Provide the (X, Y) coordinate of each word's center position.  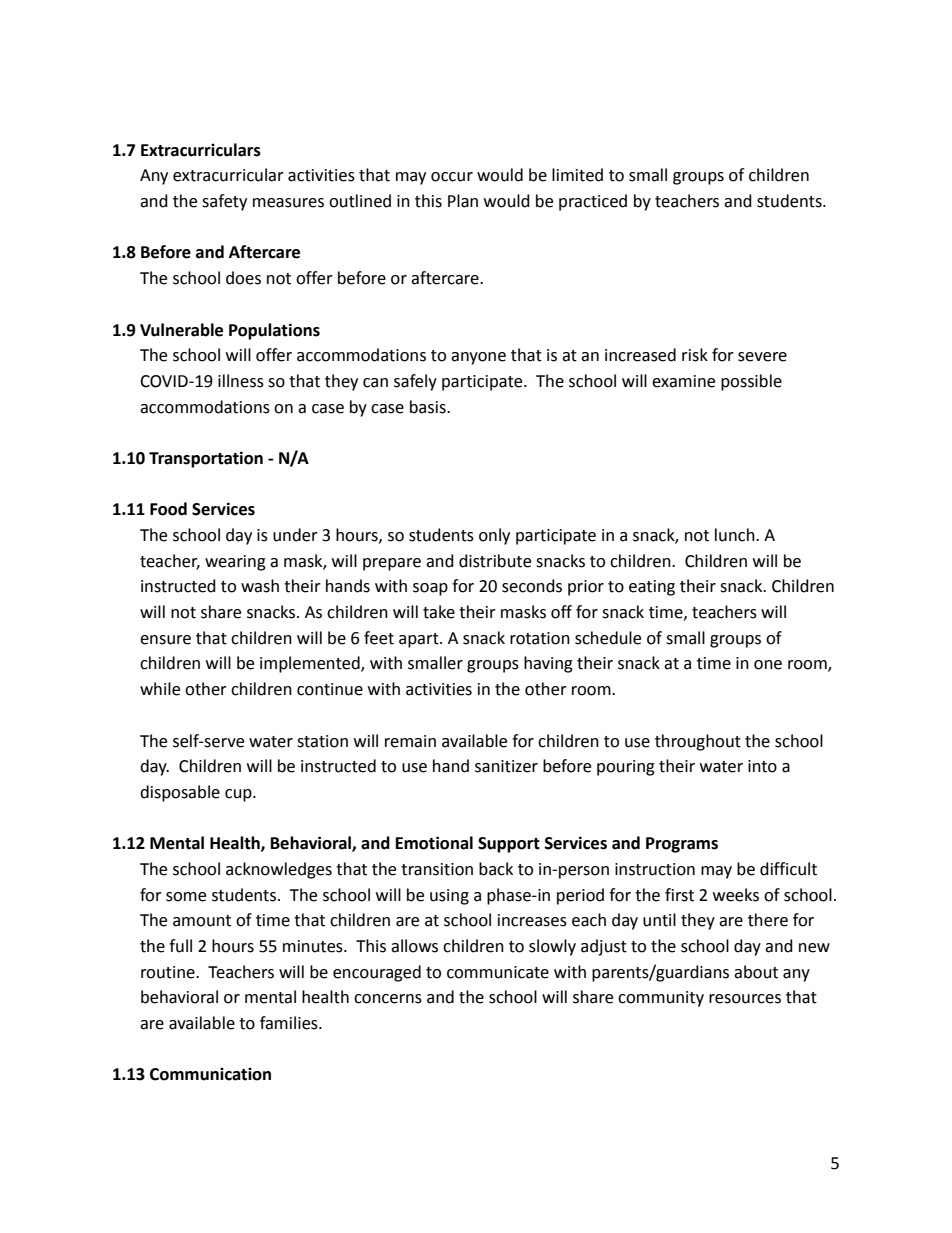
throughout (698, 742)
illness (241, 381)
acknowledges (279, 870)
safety (224, 202)
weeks (736, 895)
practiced (593, 202)
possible (751, 382)
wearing (235, 563)
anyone (478, 358)
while (160, 689)
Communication (210, 1074)
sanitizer (506, 766)
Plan (463, 201)
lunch (736, 535)
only (494, 536)
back (496, 869)
